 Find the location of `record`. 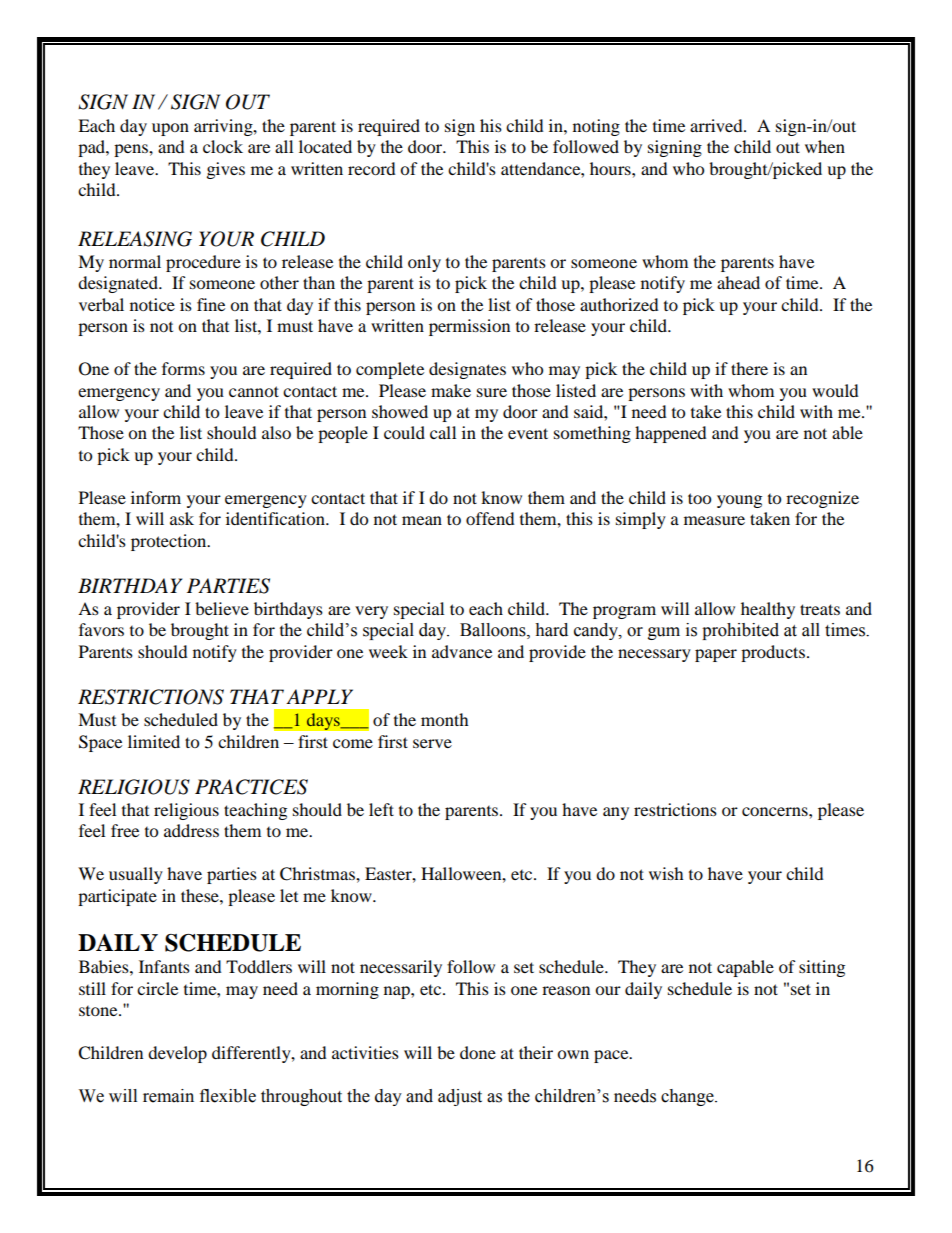

record is located at coordinates (372, 168).
